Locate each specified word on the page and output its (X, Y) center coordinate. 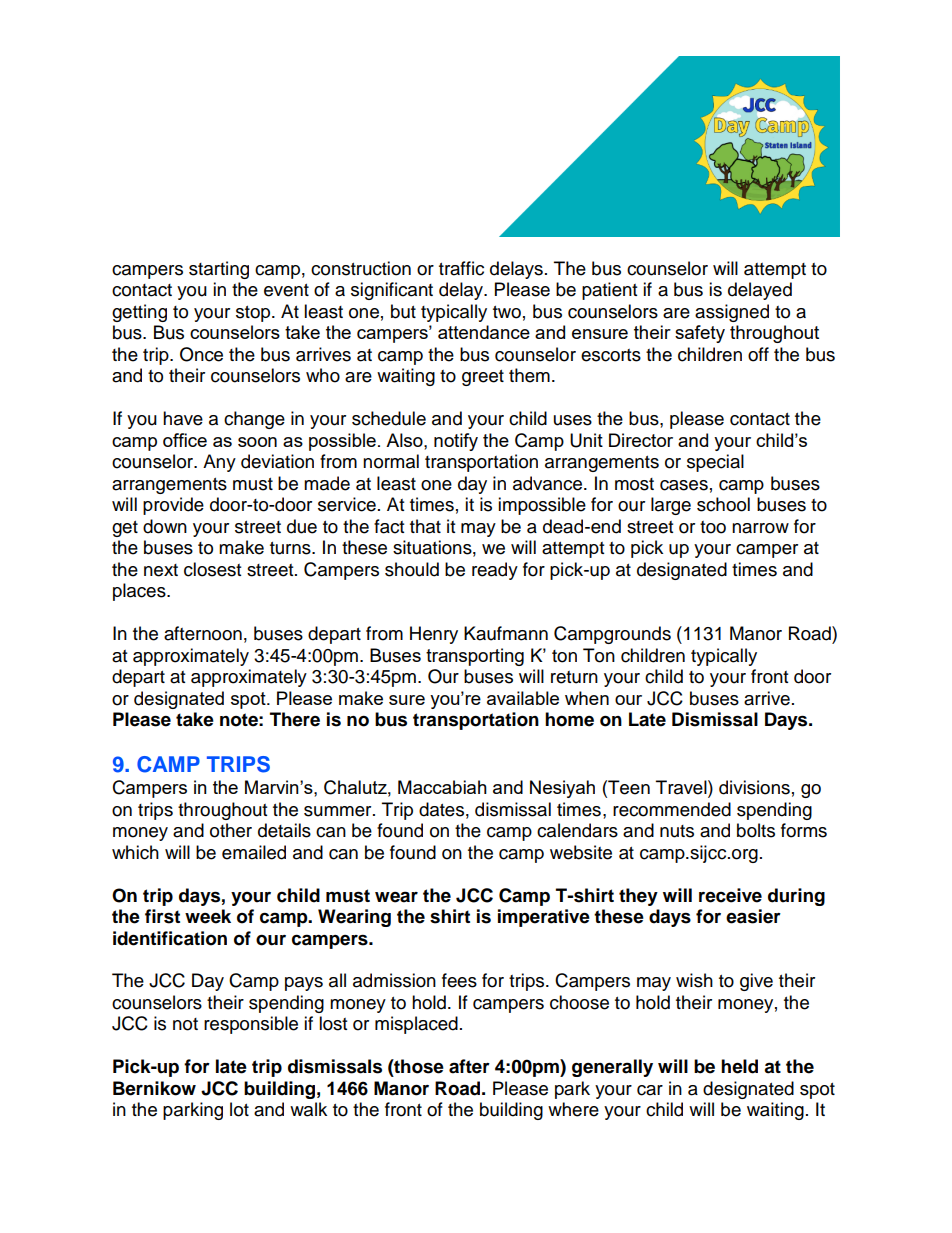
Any (219, 463)
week (208, 916)
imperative (544, 918)
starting (219, 270)
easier (753, 916)
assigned (732, 313)
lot (239, 1109)
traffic (461, 268)
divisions (754, 787)
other (231, 830)
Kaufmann (506, 633)
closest (212, 569)
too (713, 527)
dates (441, 809)
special (715, 463)
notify (456, 442)
